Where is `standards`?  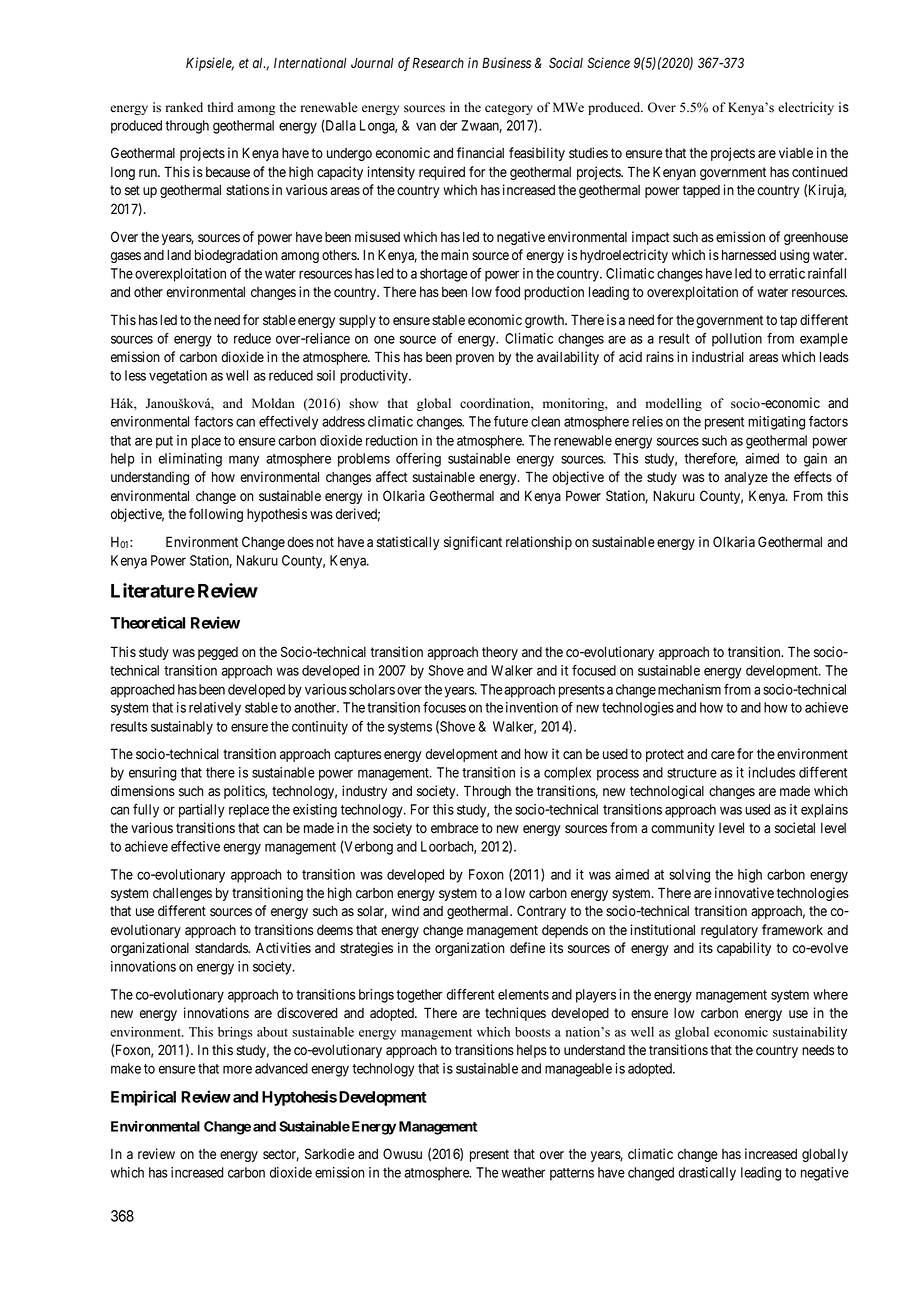
standards is located at coordinates (222, 948).
